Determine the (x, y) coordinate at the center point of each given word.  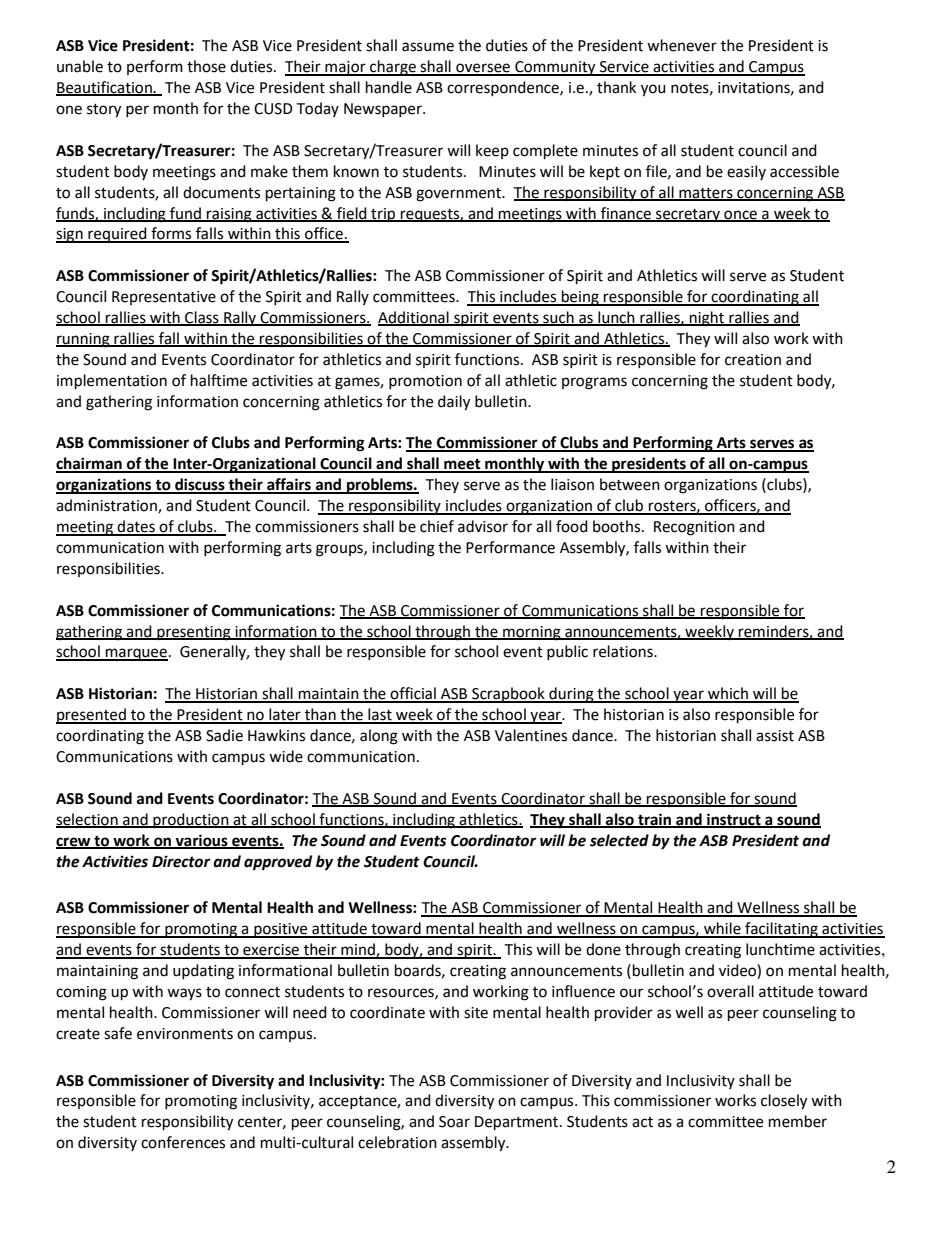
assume (428, 47)
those (206, 66)
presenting (194, 633)
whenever (682, 45)
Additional (414, 318)
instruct (734, 820)
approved (278, 863)
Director (181, 861)
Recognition (694, 528)
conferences (183, 1142)
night (707, 319)
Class (202, 318)
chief (437, 526)
